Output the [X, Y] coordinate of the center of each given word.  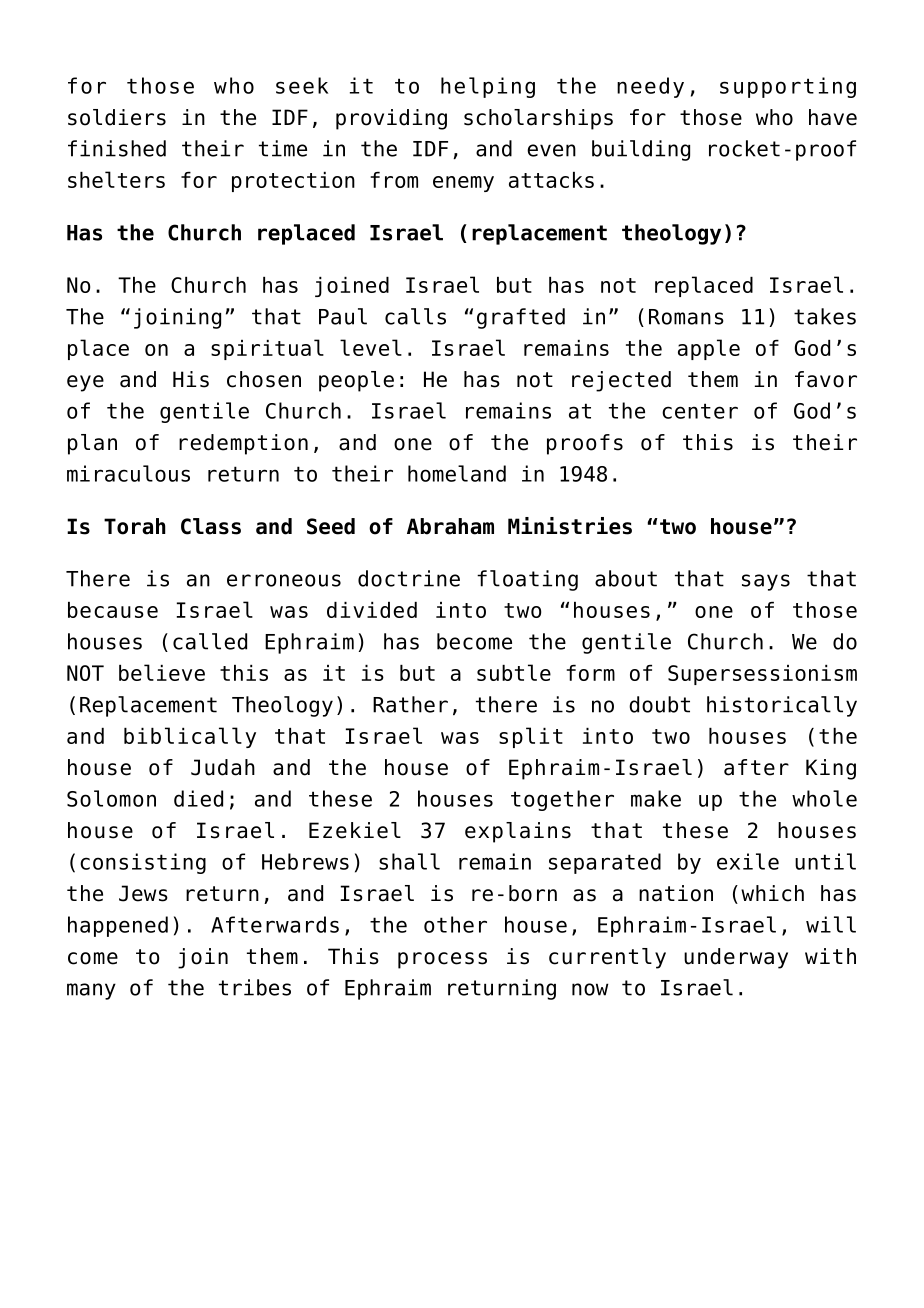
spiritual [267, 349]
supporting [788, 87]
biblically [190, 737]
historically [782, 706]
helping [488, 87]
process [442, 960]
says [766, 582]
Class [211, 526]
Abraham [450, 526]
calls [415, 316]
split [531, 737]
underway [736, 958]
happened [118, 926]
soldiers [117, 117]
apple [709, 349]
